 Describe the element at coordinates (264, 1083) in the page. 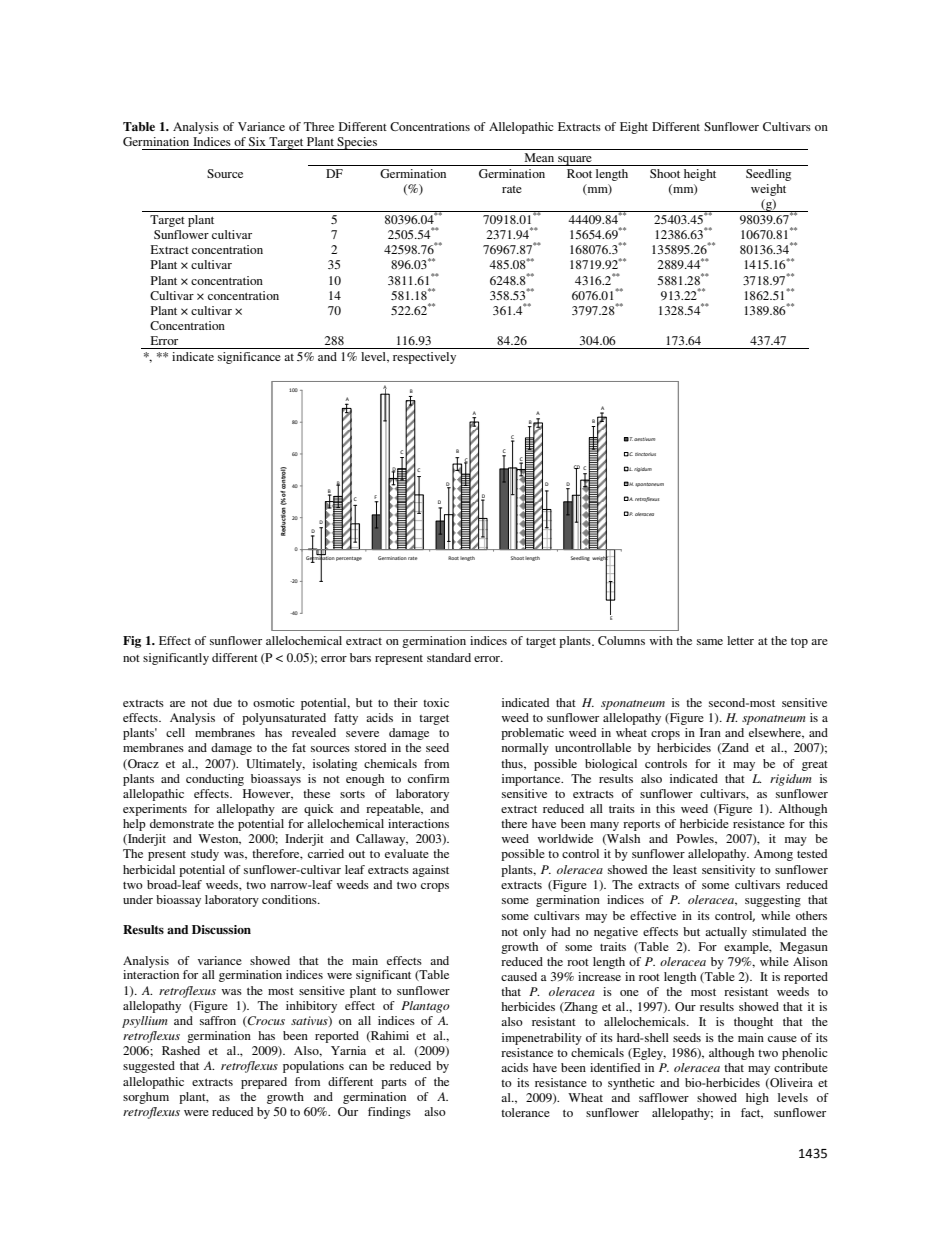

I see `prepared` at that location.
